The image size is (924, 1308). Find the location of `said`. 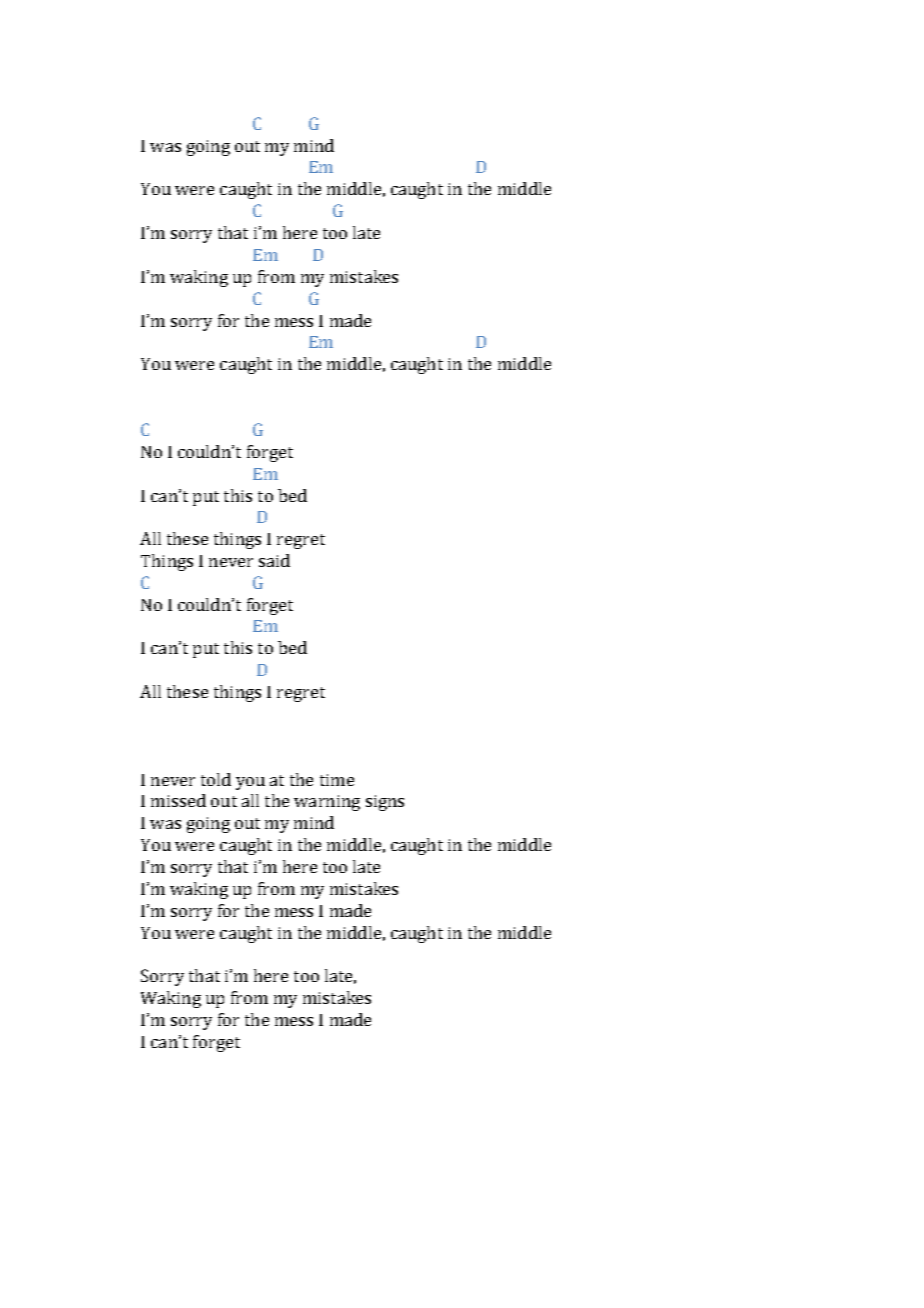

said is located at coordinates (274, 560).
